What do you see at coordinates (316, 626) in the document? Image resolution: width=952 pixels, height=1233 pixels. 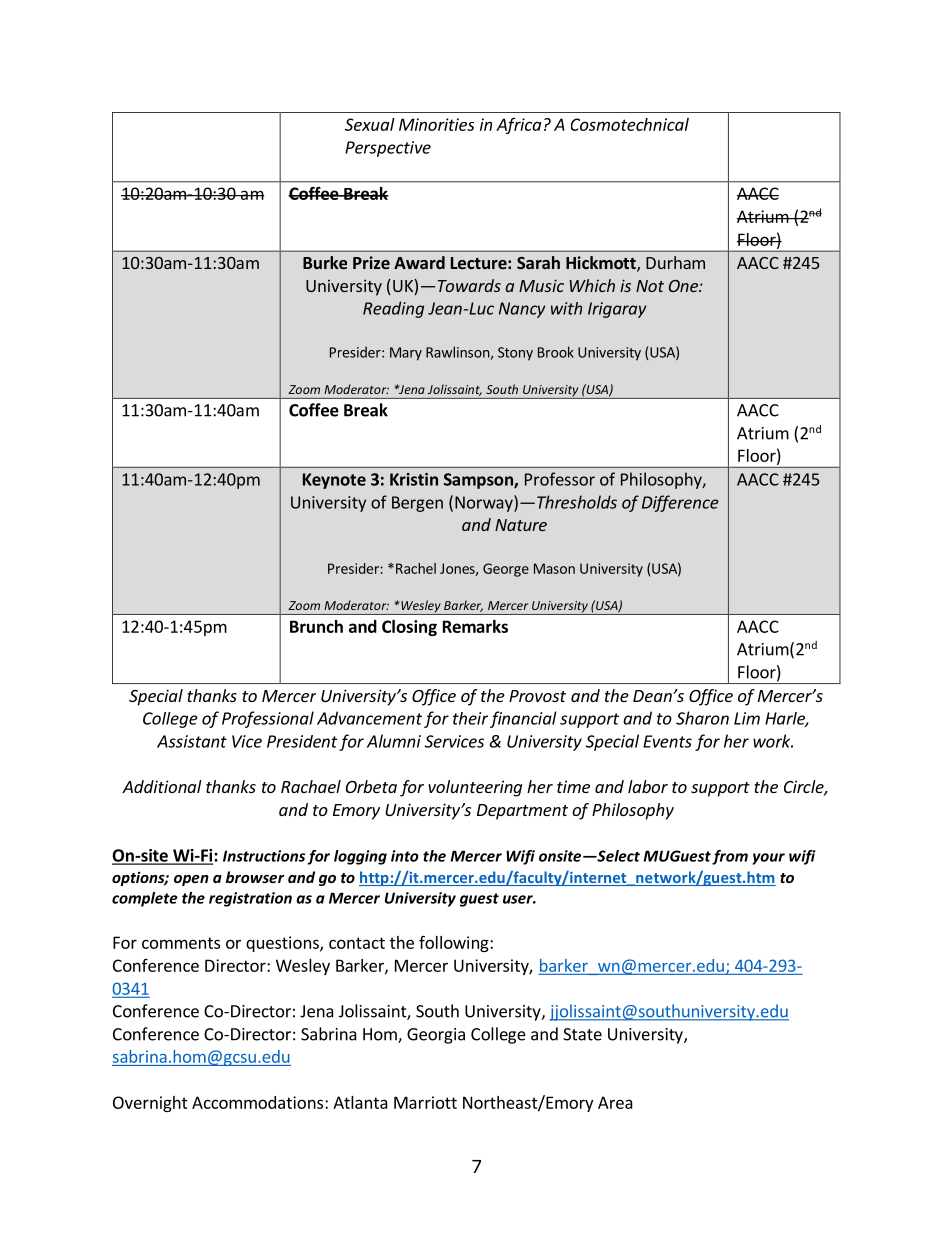 I see `Brunch` at bounding box center [316, 626].
